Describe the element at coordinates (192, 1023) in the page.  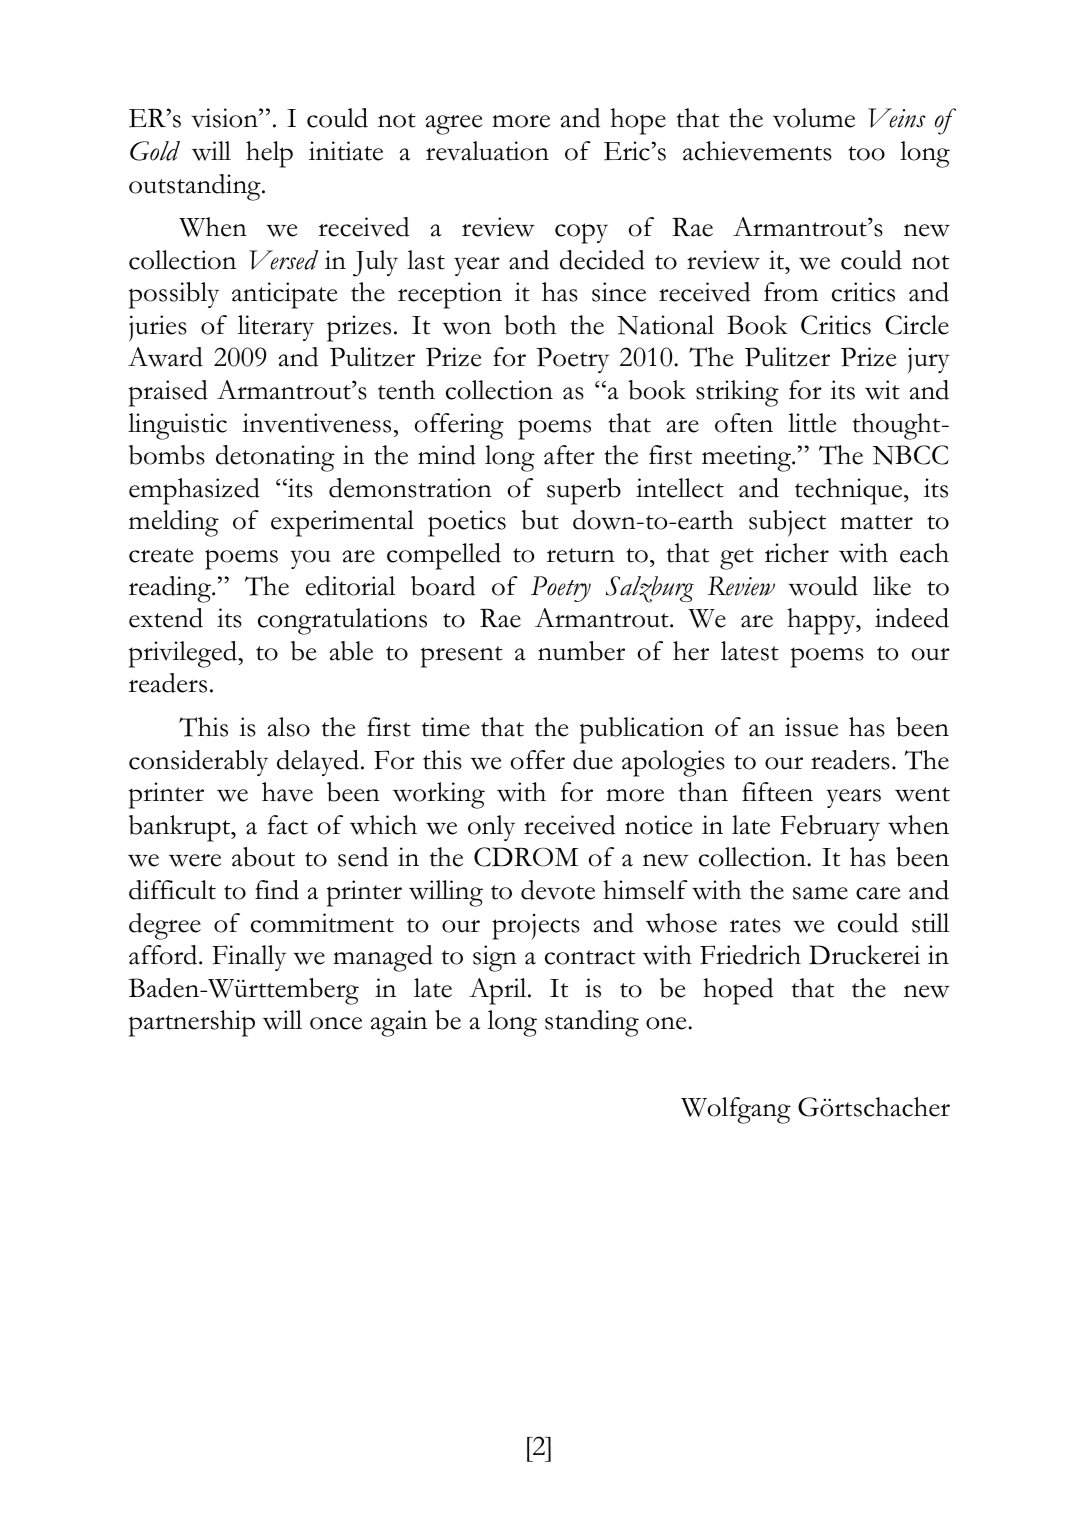
I see `partnership` at that location.
